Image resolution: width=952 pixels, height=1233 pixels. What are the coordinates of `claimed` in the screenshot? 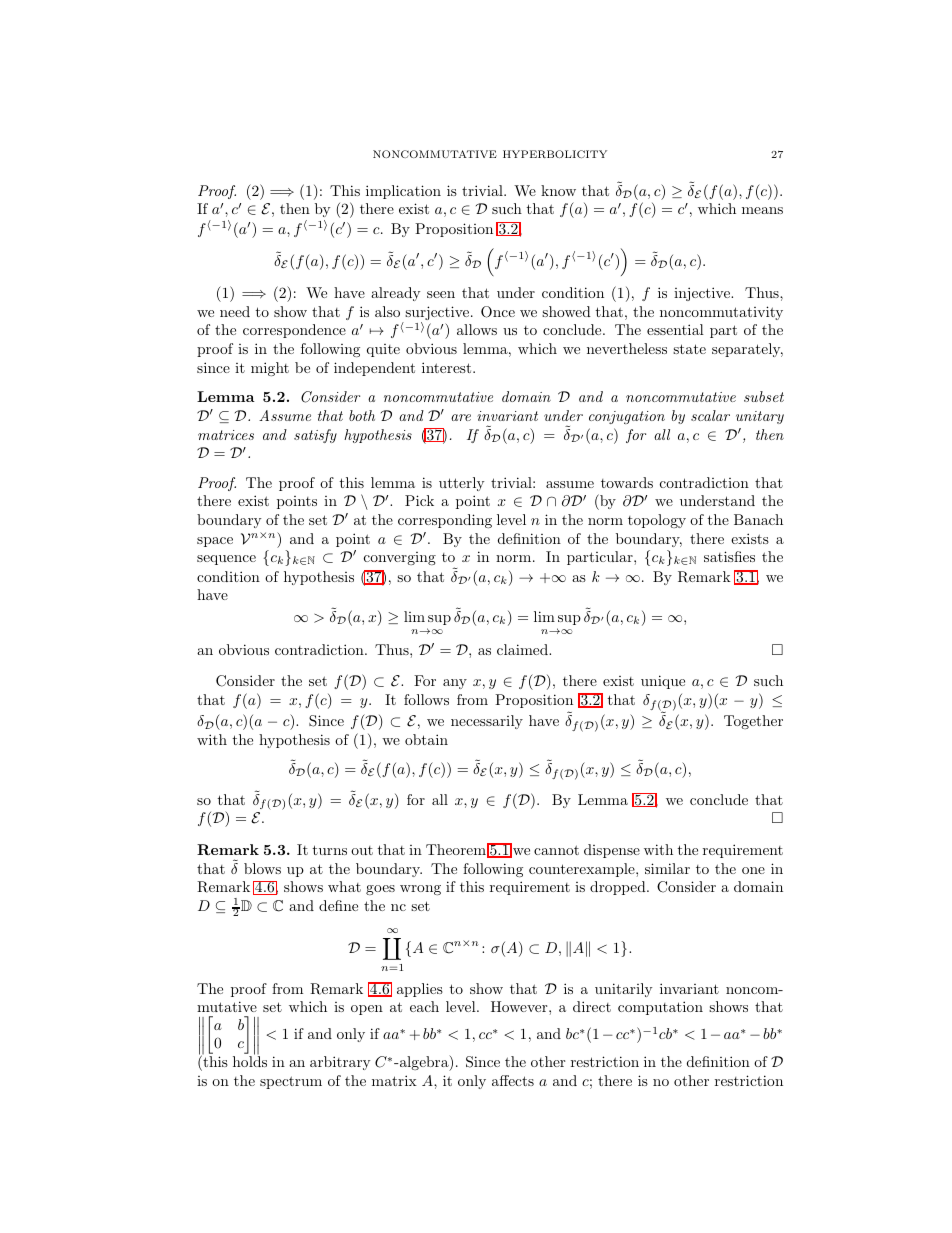 It's located at (523, 649).
